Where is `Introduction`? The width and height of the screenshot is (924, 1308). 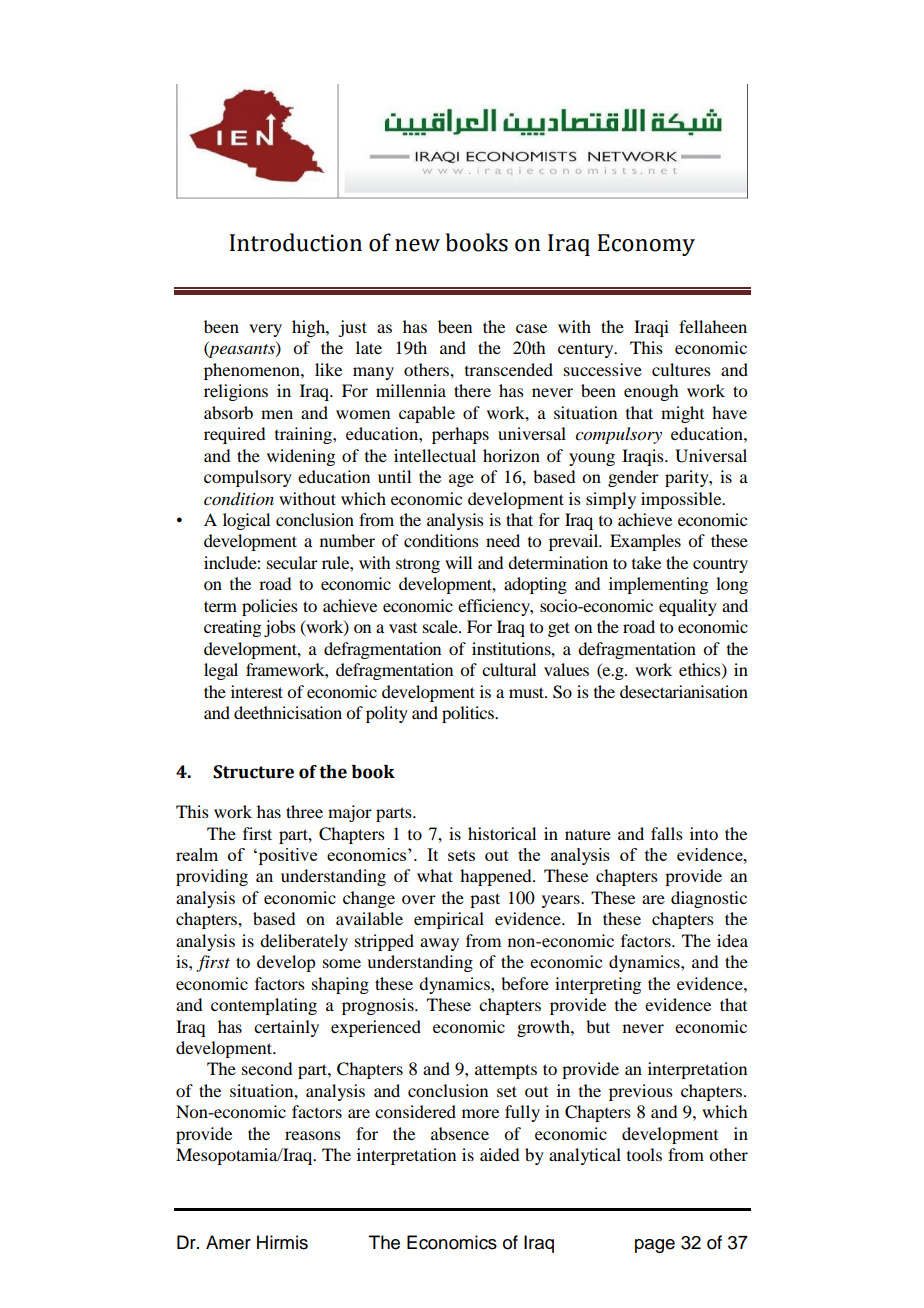
Introduction is located at coordinates (296, 242).
